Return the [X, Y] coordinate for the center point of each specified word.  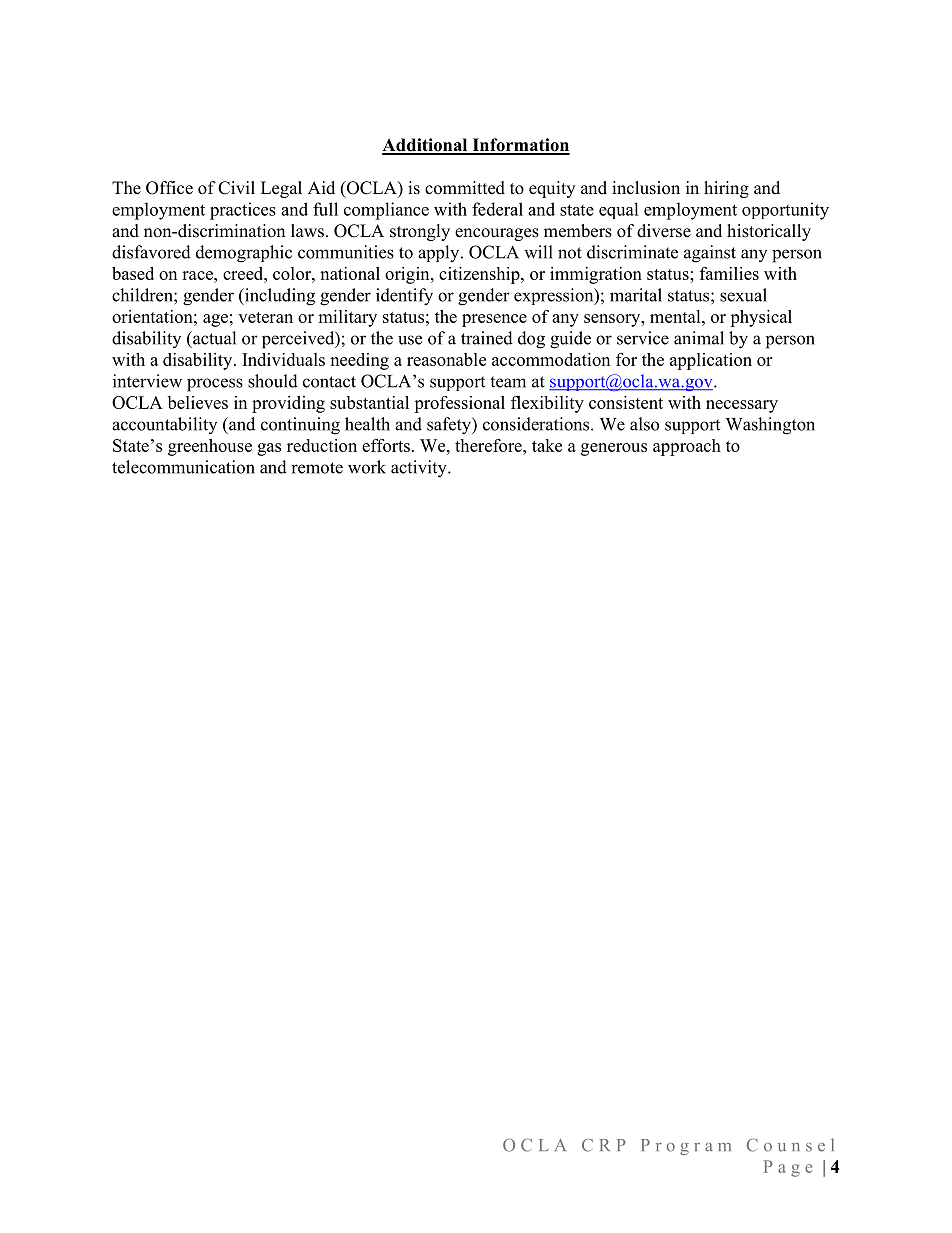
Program [686, 1147]
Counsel [790, 1145]
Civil [236, 188]
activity [420, 469]
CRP [604, 1145]
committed [465, 188]
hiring [726, 189]
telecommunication [183, 467]
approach [687, 447]
